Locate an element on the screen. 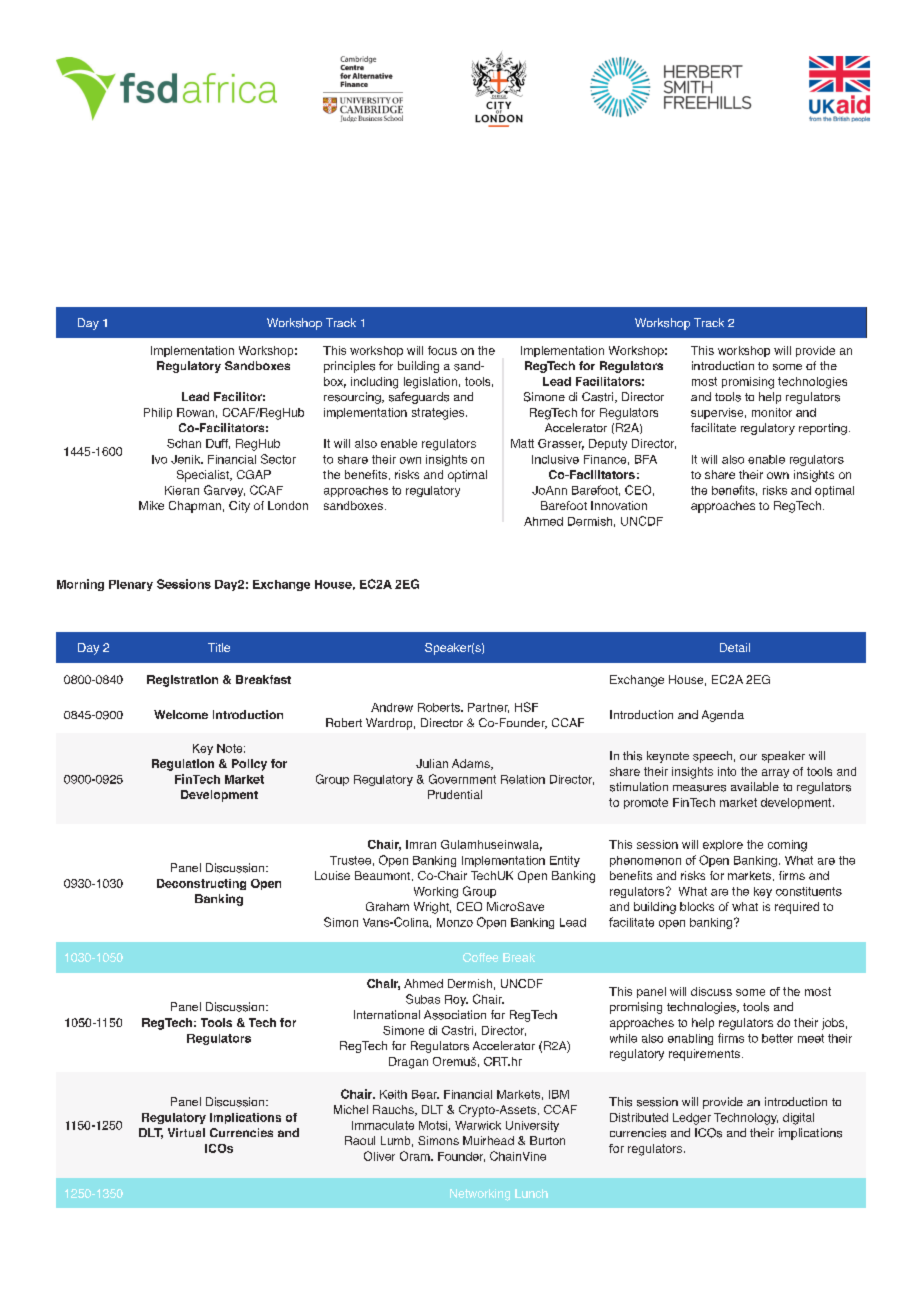 This screenshot has width=924, height=1308. monitor is located at coordinates (772, 412).
